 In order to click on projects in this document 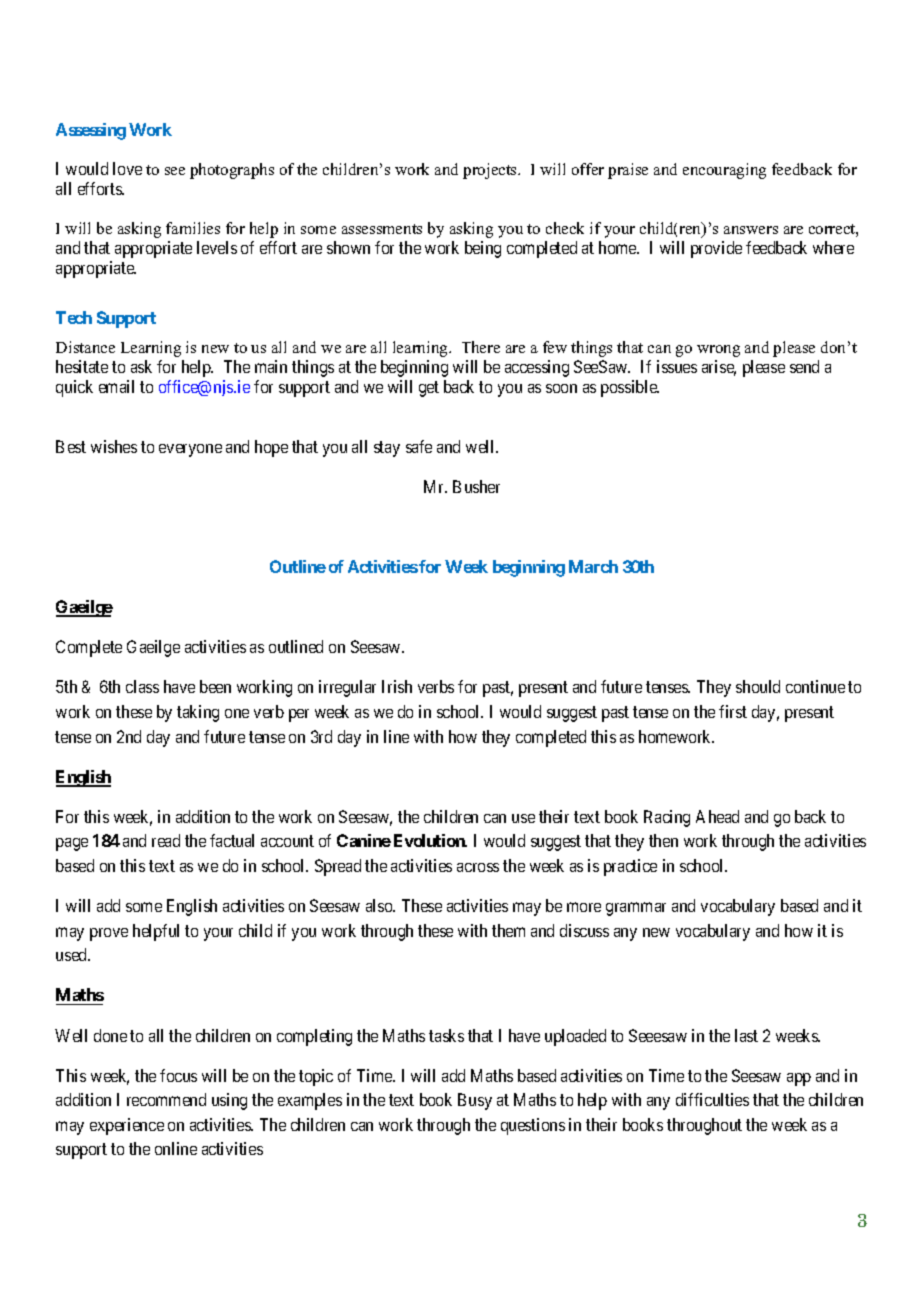, I will do `click(491, 171)`.
